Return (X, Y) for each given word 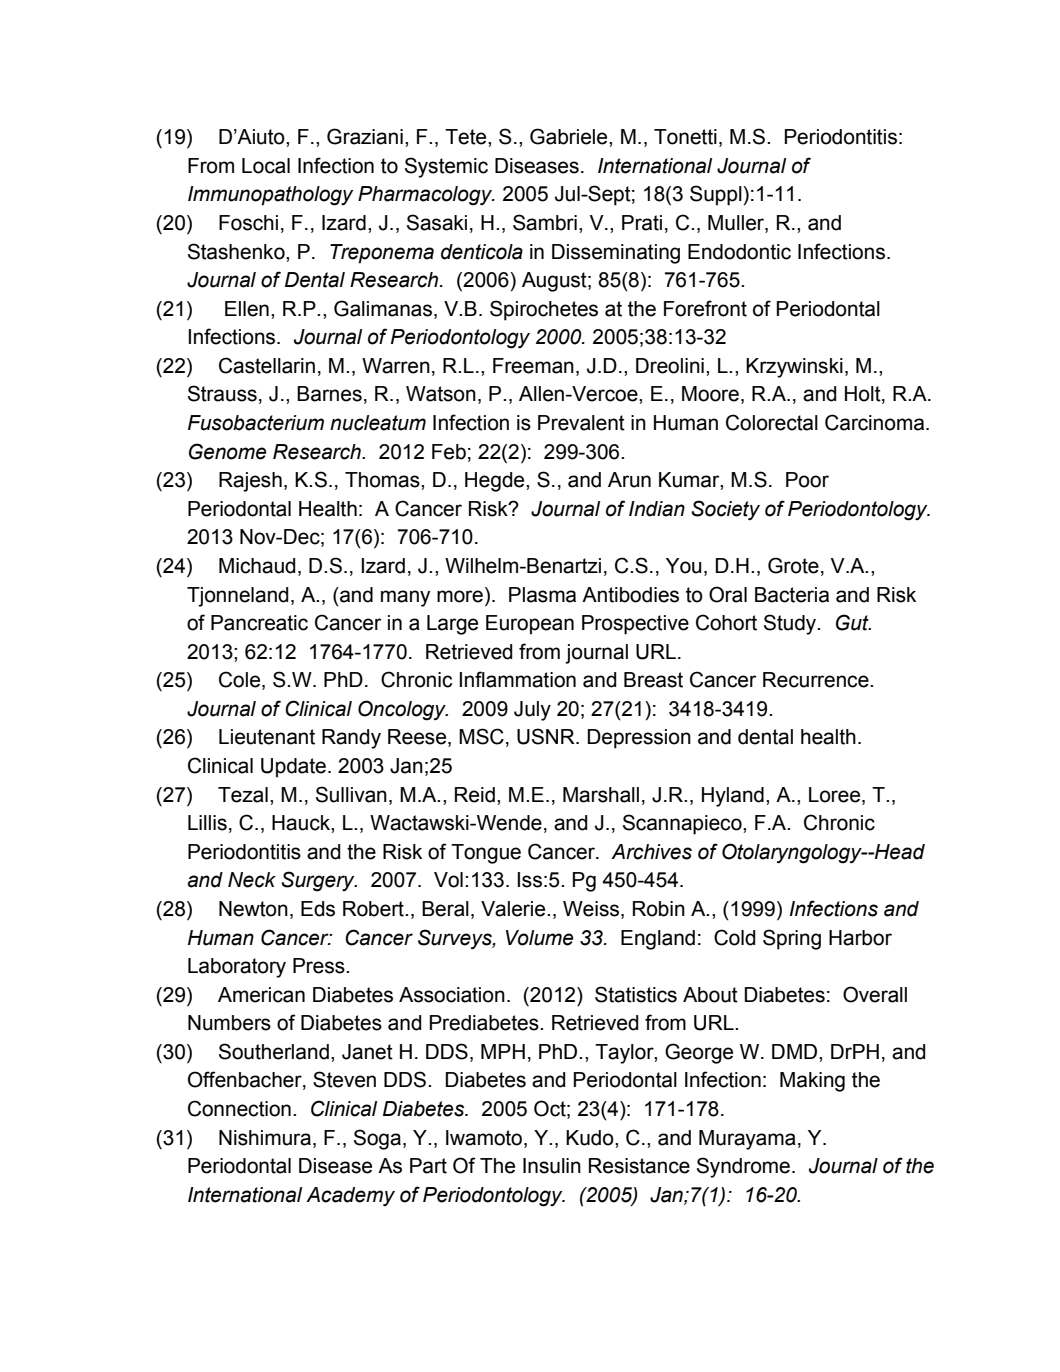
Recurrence (817, 680)
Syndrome (743, 1167)
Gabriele (570, 136)
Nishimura (265, 1138)
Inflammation (518, 679)
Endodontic (739, 252)
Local (266, 166)
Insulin (552, 1166)
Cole (241, 680)
